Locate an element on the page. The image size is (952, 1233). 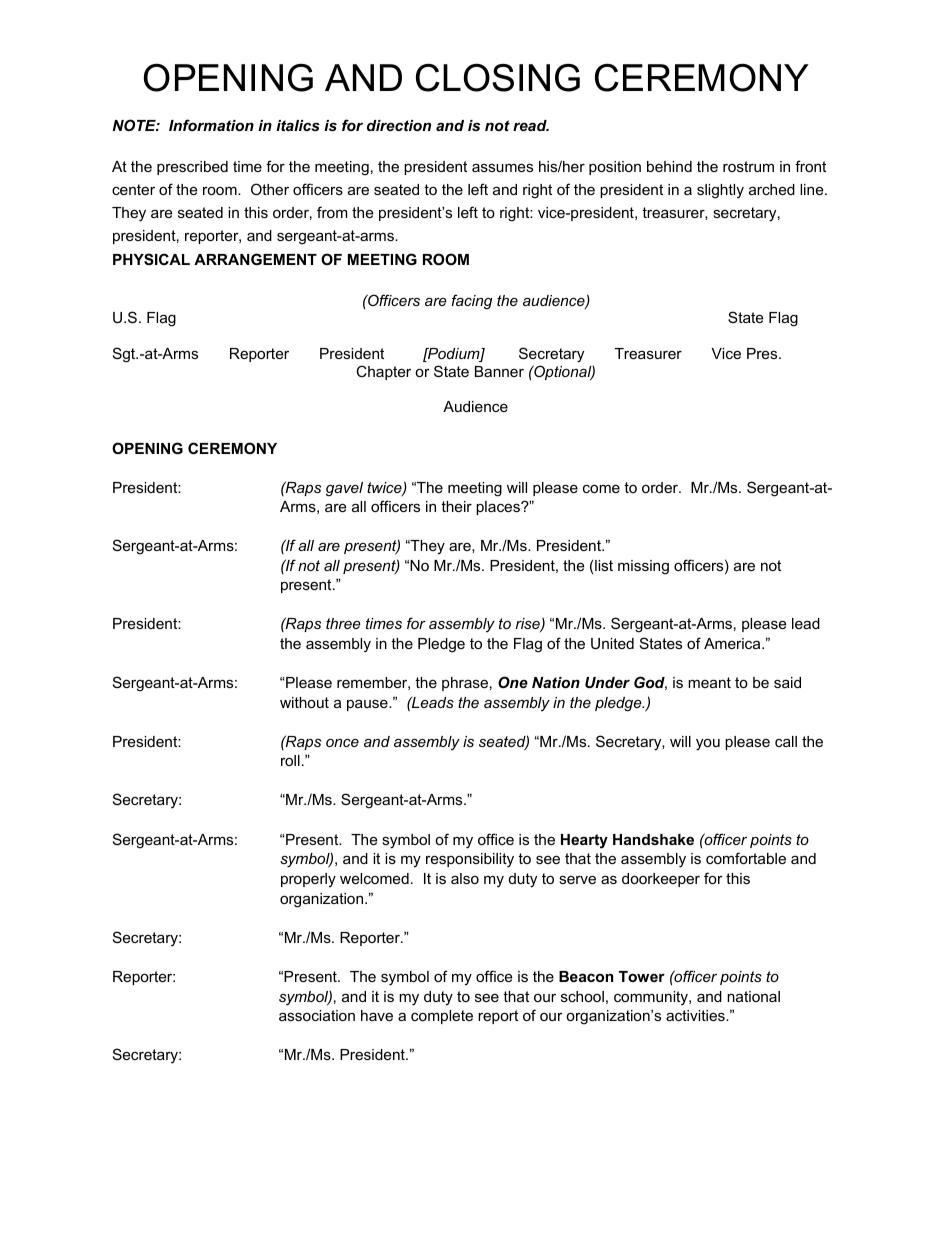
roll is located at coordinates (290, 760).
